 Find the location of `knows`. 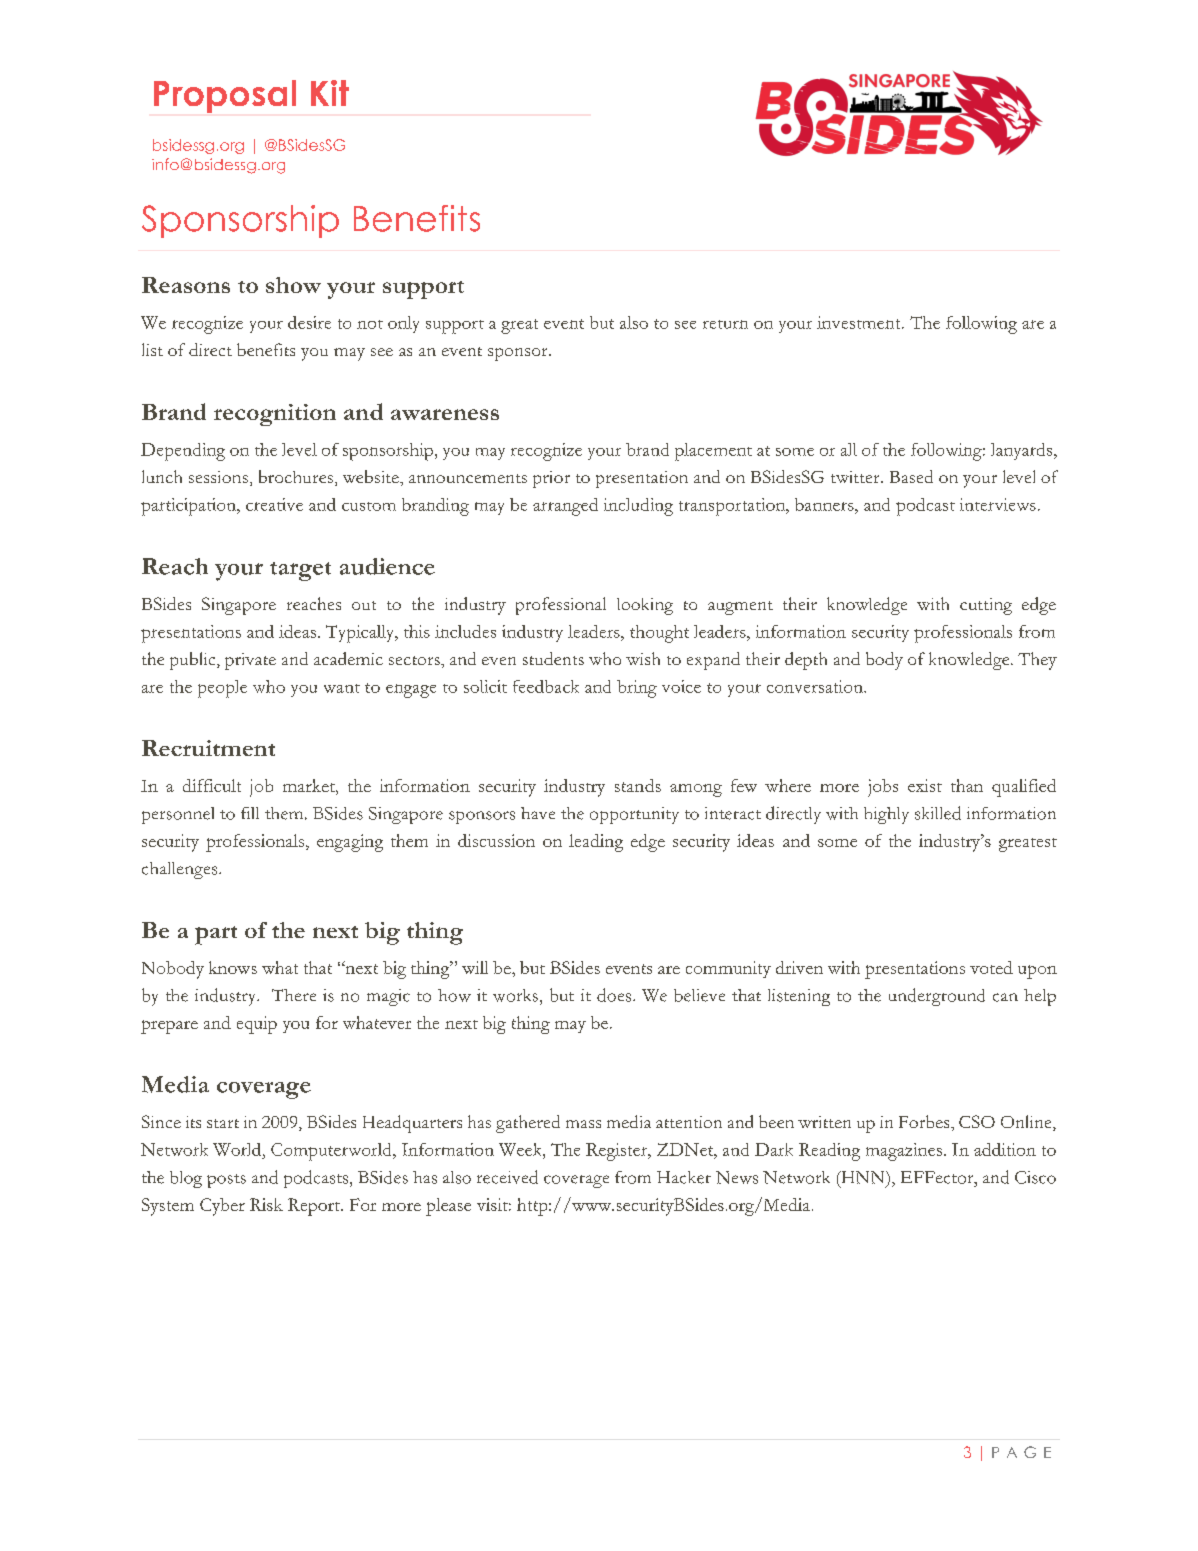

knows is located at coordinates (233, 967).
